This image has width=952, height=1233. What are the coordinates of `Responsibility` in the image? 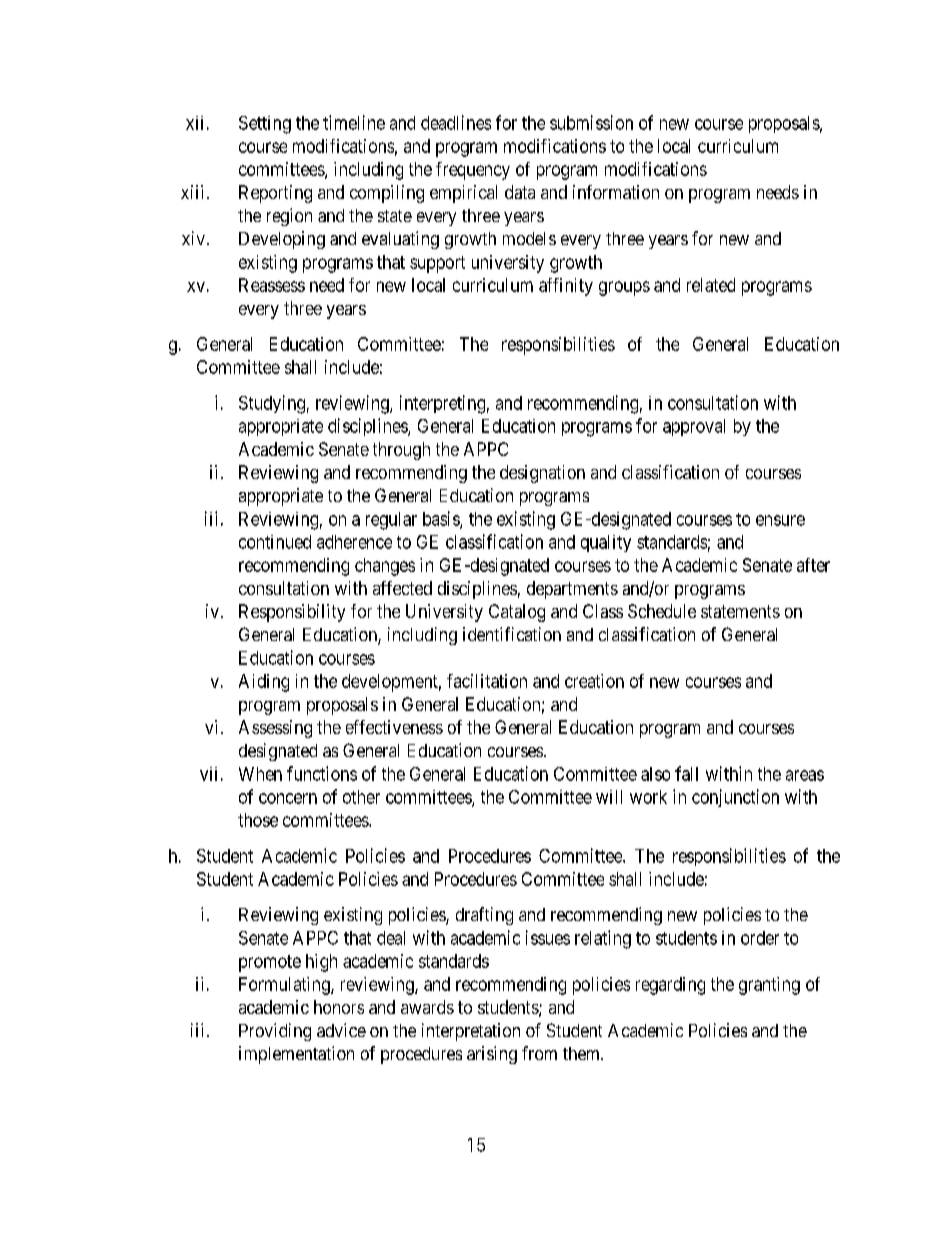 It's located at (292, 613).
